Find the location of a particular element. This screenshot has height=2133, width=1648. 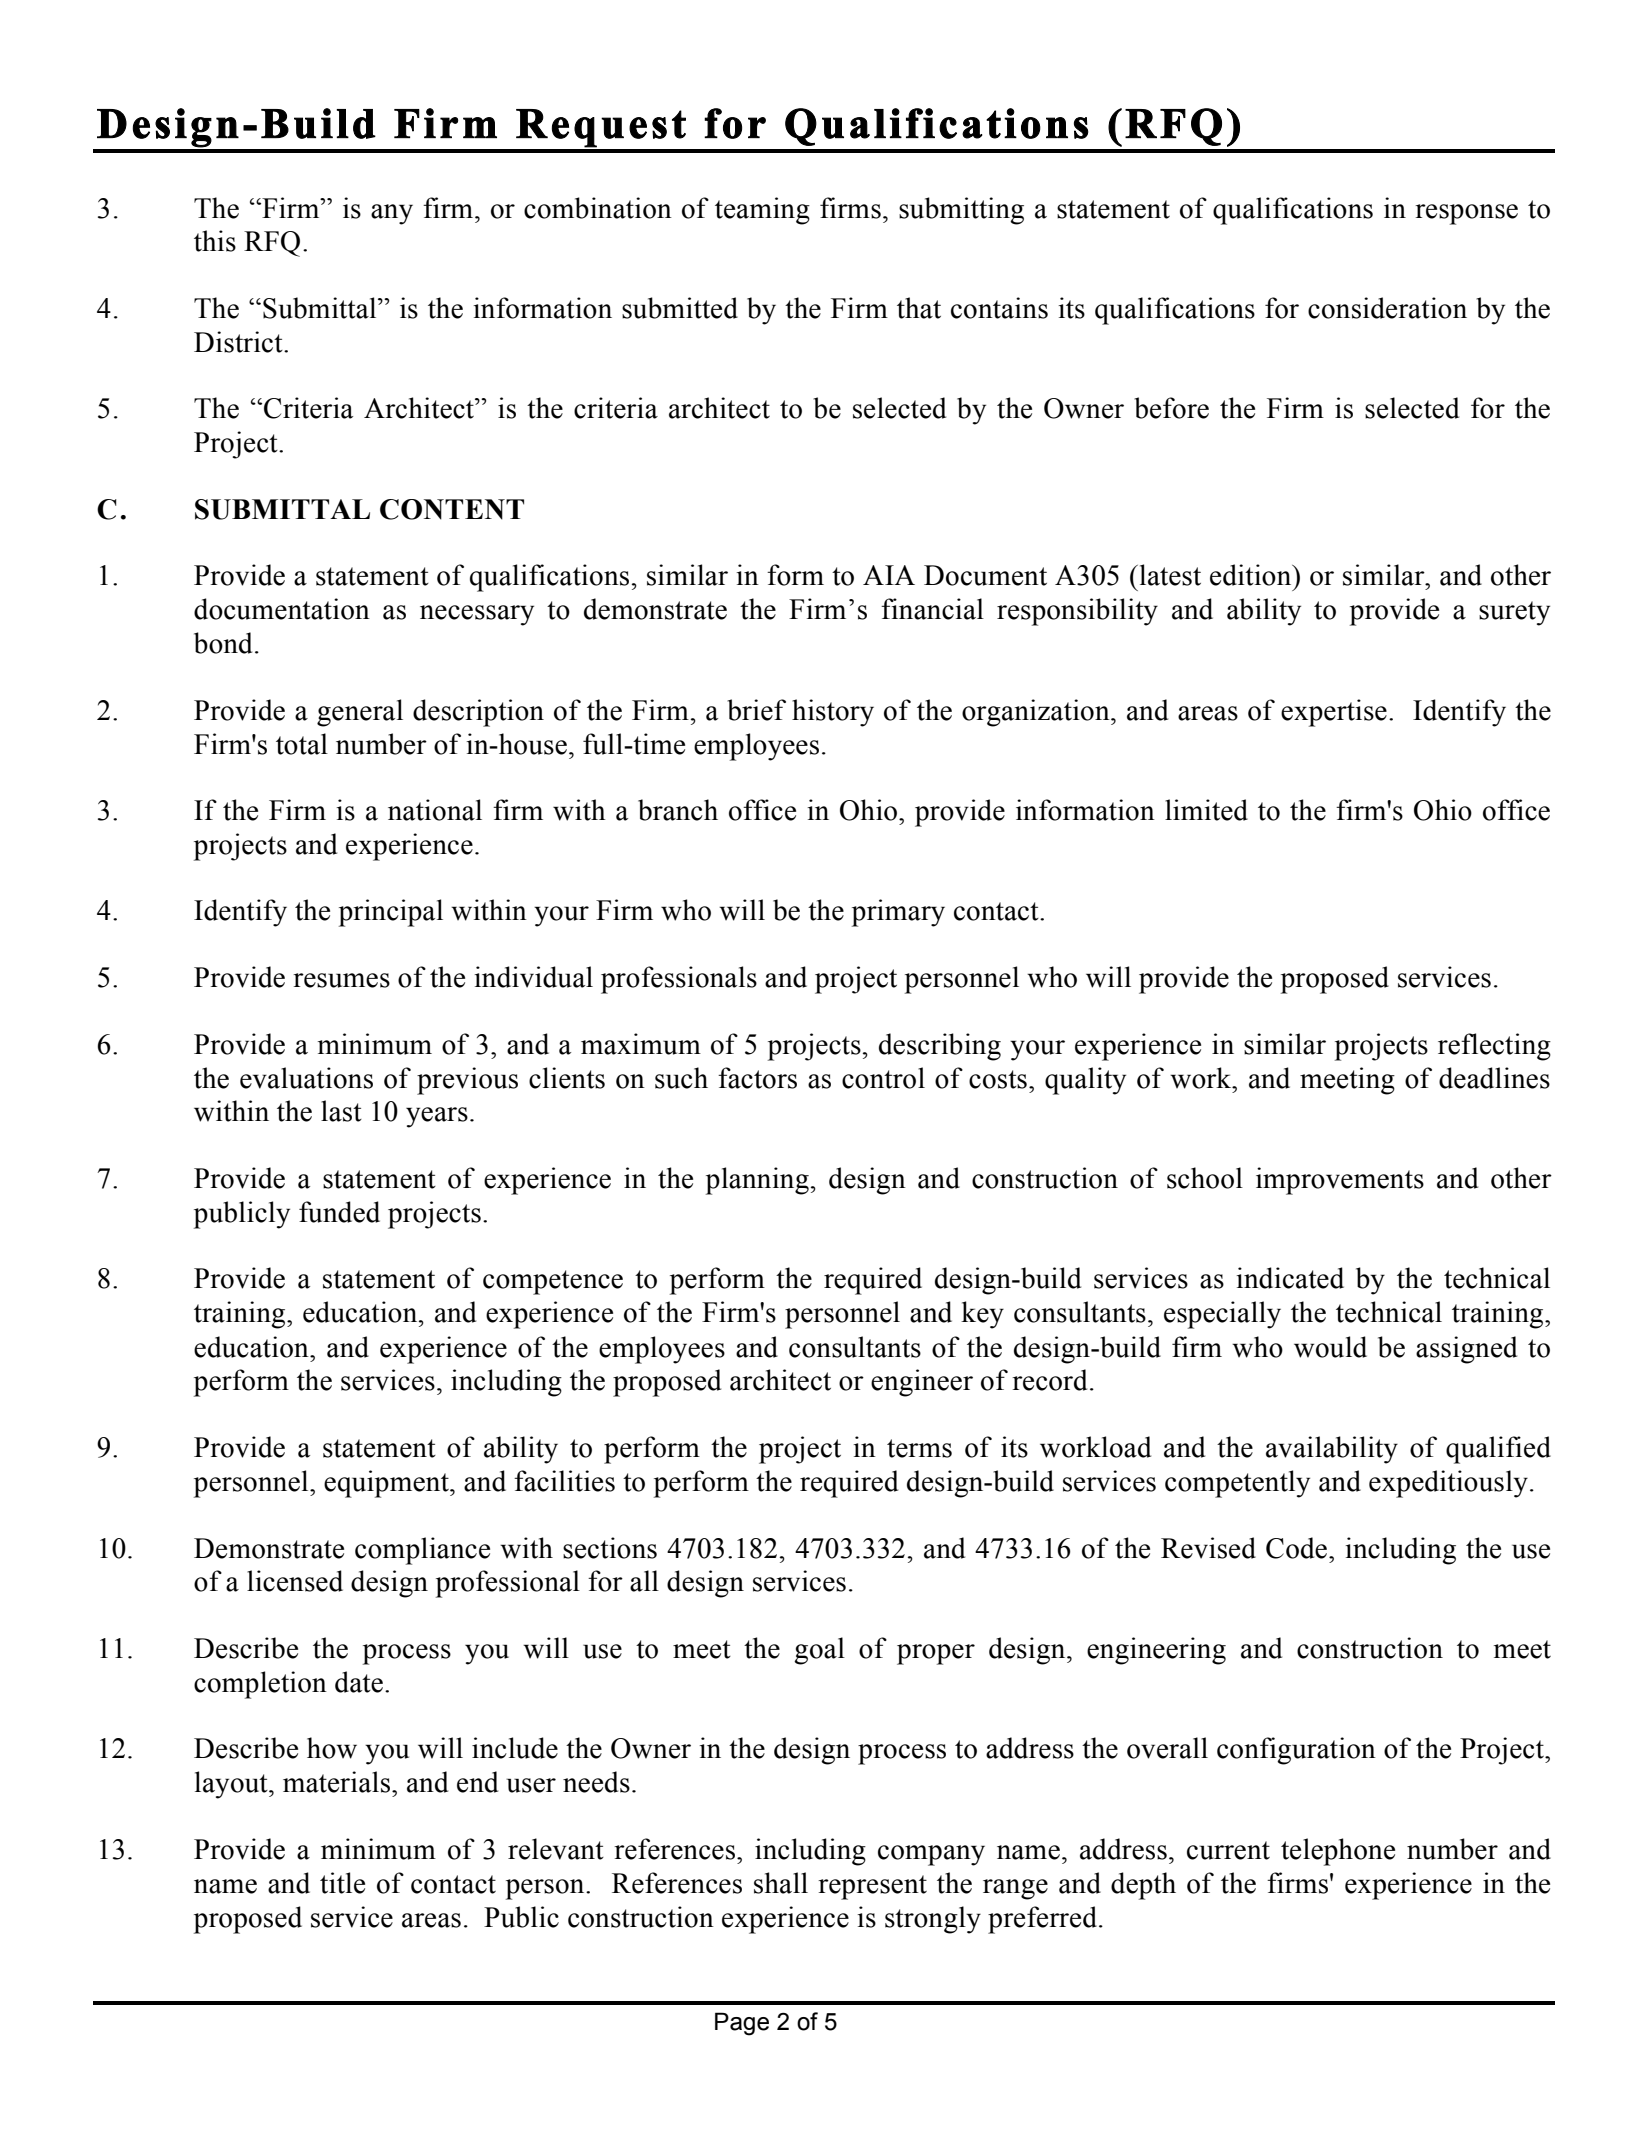

that is located at coordinates (919, 308).
